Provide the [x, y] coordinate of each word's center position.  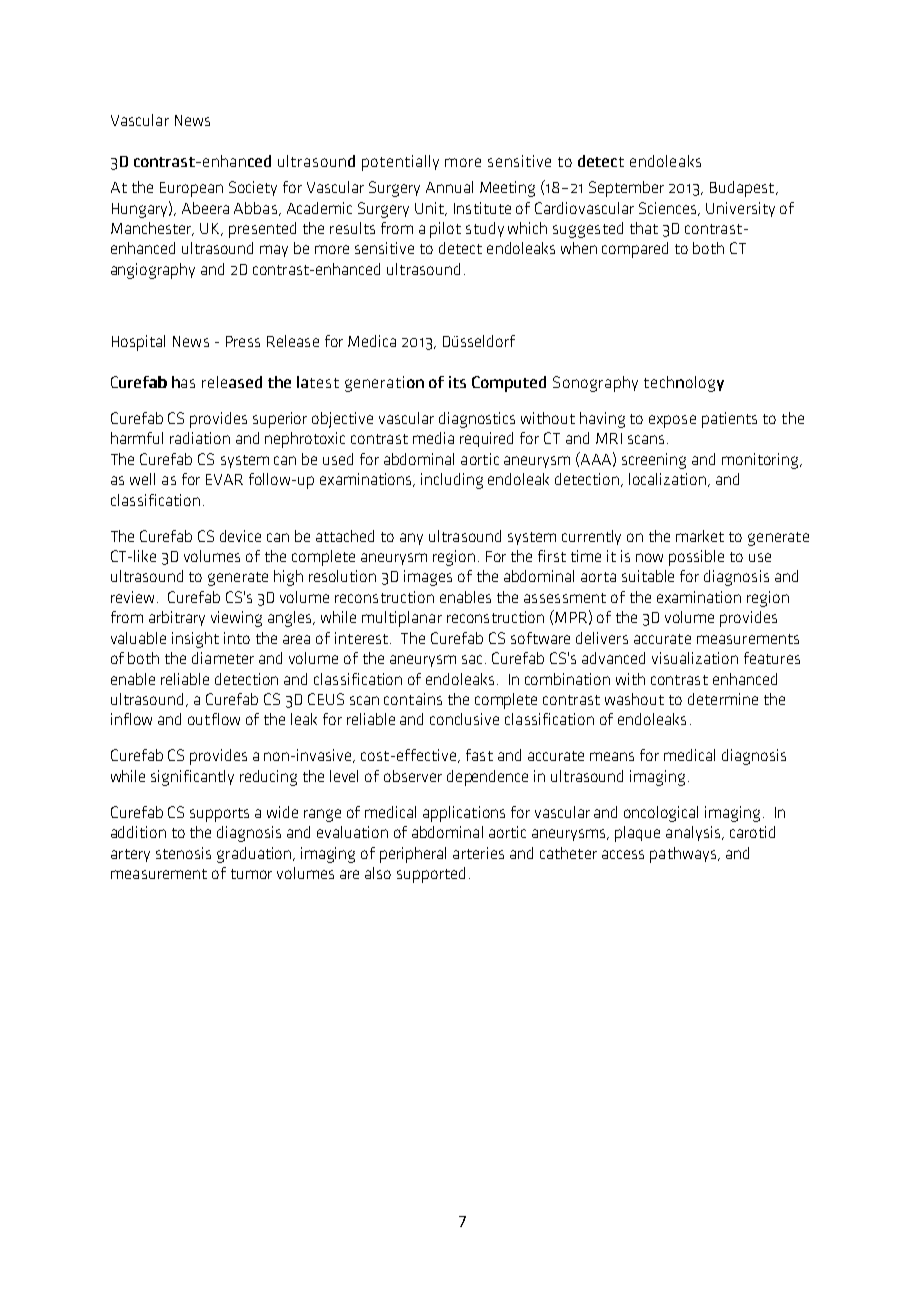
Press [243, 341]
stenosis [183, 853]
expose [672, 421]
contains [413, 699]
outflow [214, 719]
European [191, 189]
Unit [430, 209]
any [411, 539]
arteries [478, 853]
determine [723, 699]
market [700, 536]
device [240, 536]
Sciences [669, 209]
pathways [684, 855]
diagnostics [477, 420]
